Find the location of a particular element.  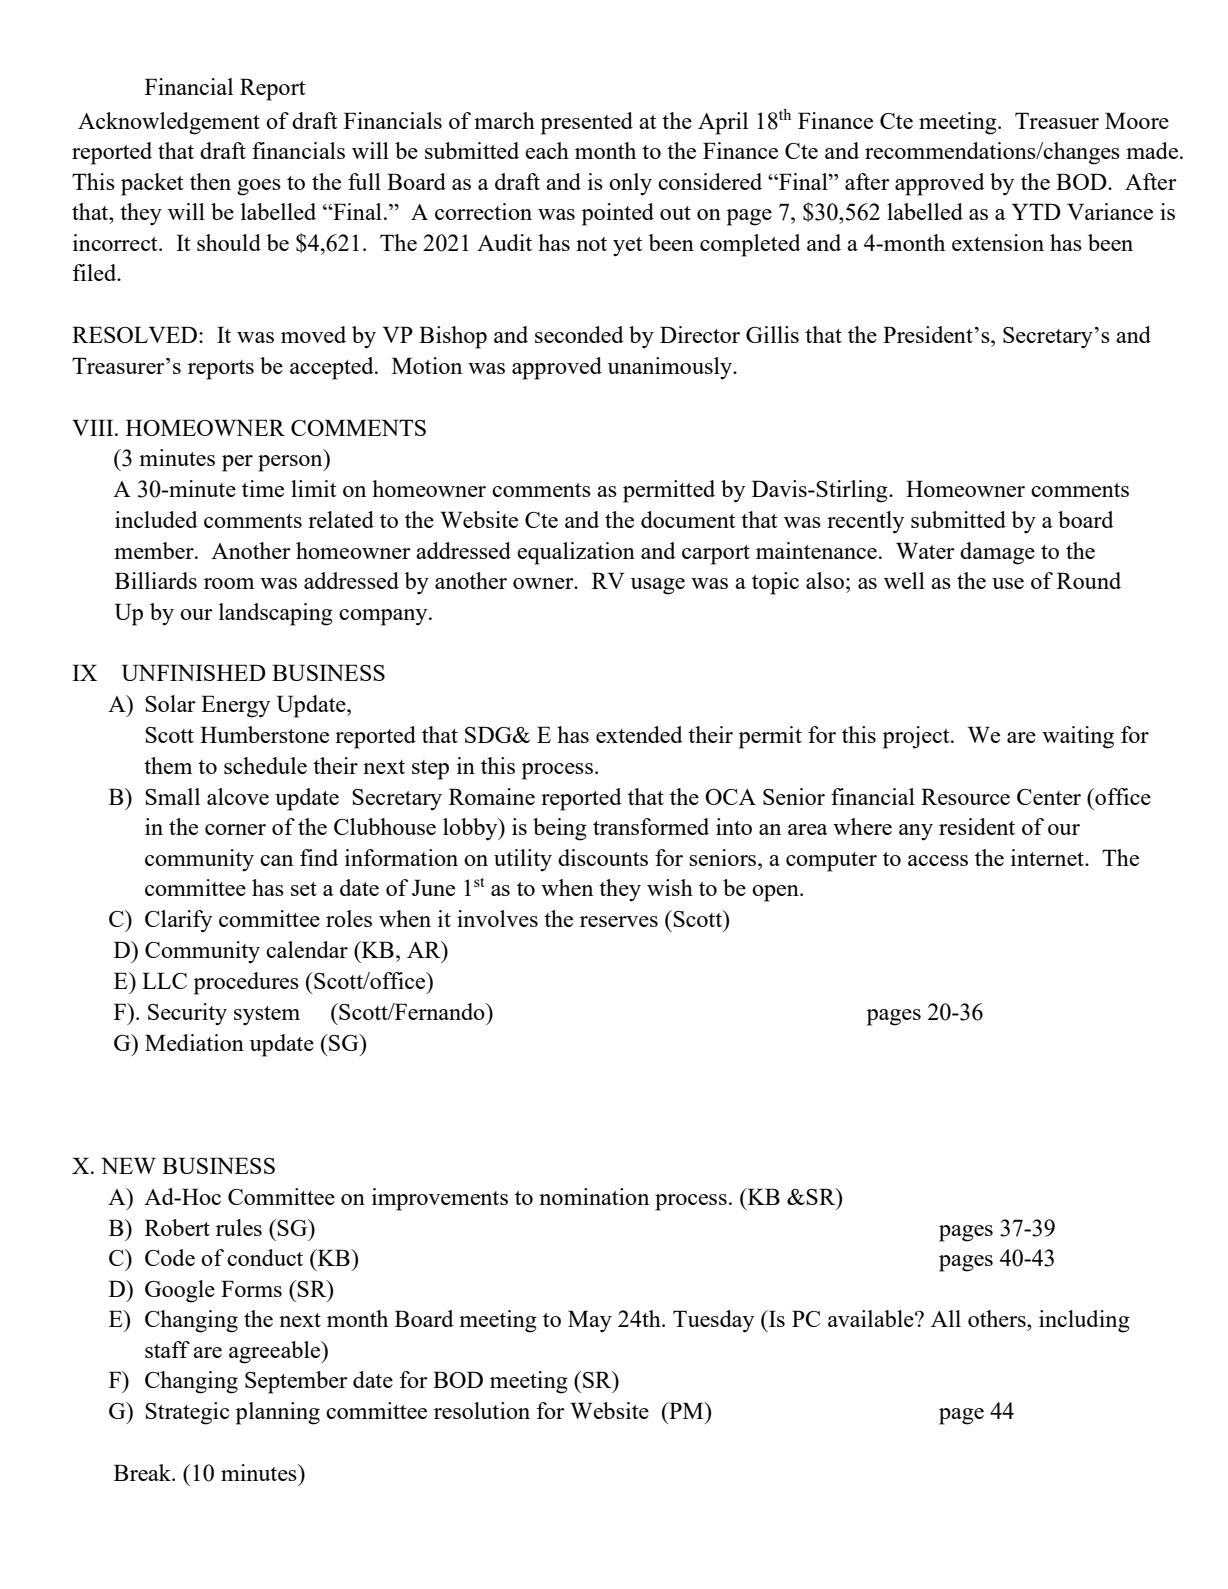

YTD is located at coordinates (1036, 211).
